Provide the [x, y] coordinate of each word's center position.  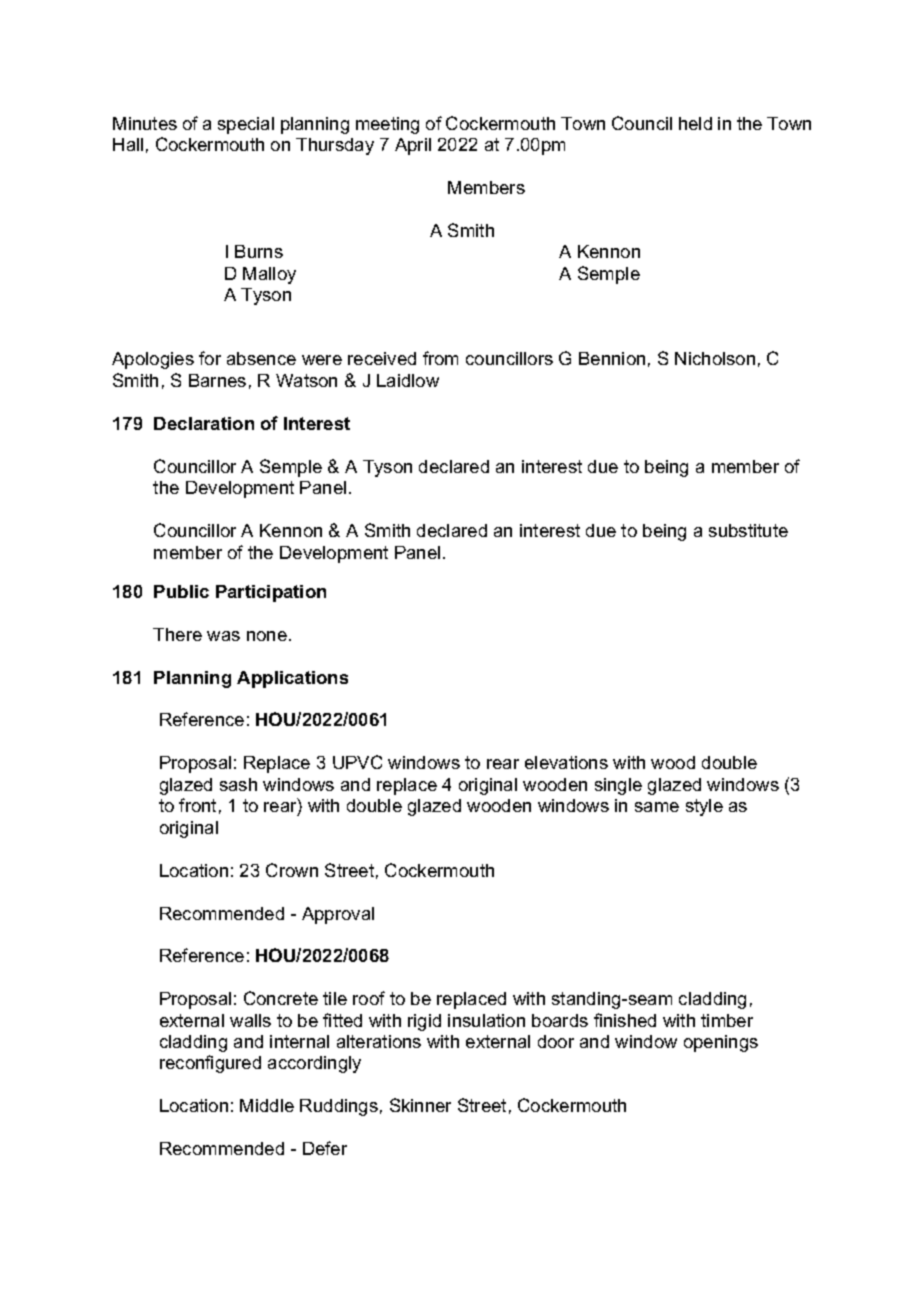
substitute [748, 530]
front [197, 805]
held [695, 123]
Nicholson [715, 358]
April [413, 146]
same [657, 807]
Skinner [420, 1105]
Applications [292, 679]
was [223, 636]
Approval [338, 915]
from [440, 358]
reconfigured [210, 1064]
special [246, 125]
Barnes [217, 380]
